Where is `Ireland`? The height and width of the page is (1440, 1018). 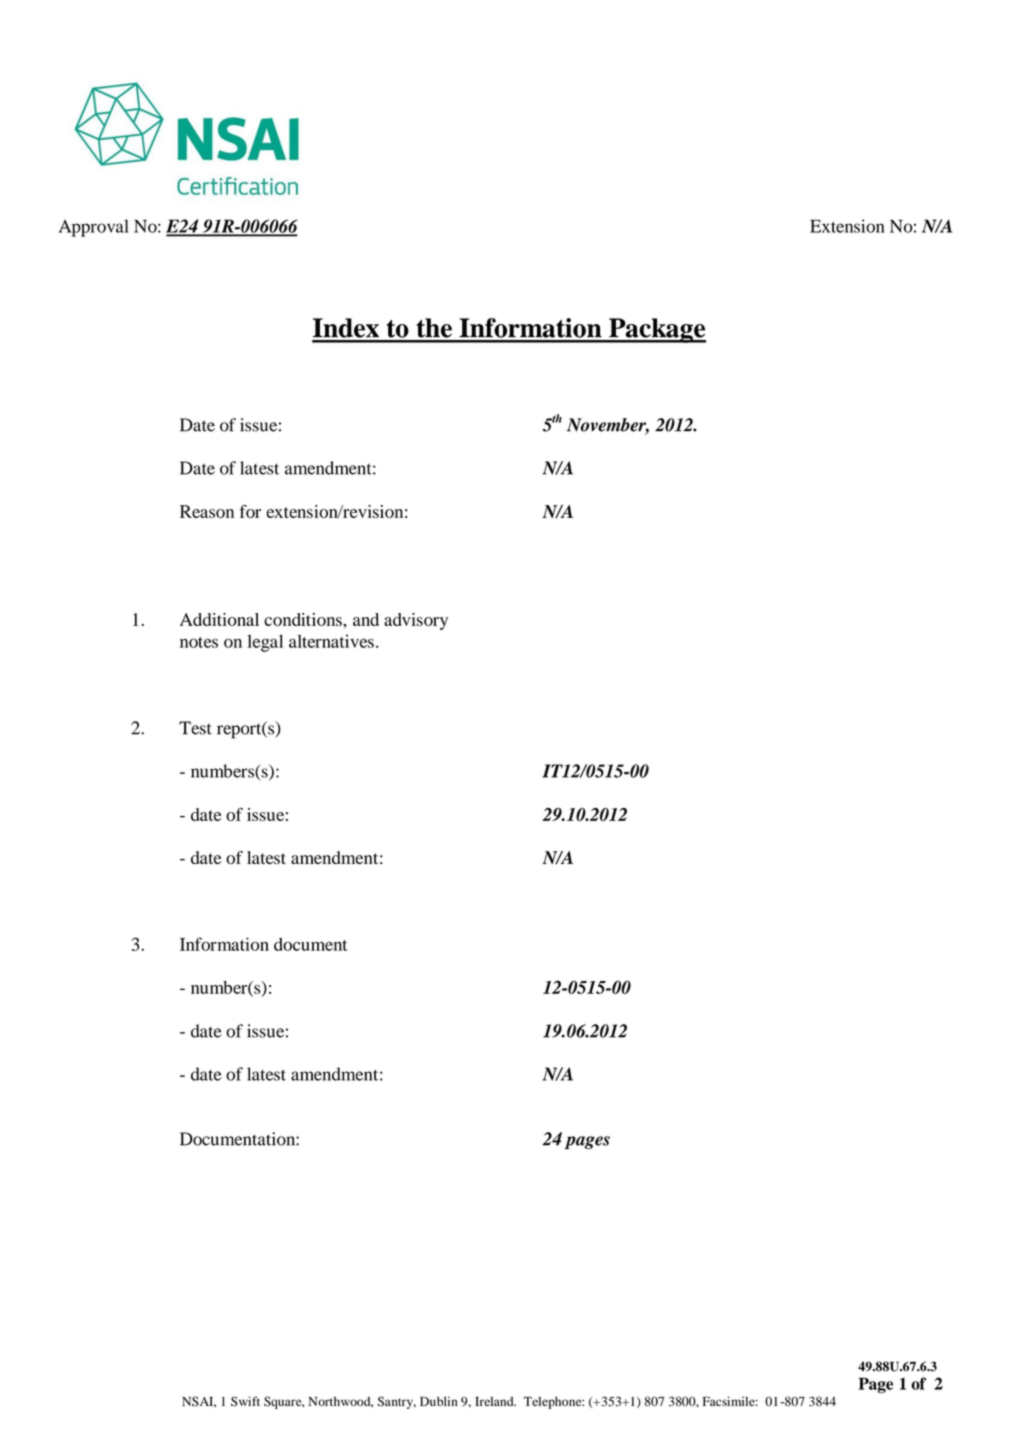 Ireland is located at coordinates (495, 1401).
